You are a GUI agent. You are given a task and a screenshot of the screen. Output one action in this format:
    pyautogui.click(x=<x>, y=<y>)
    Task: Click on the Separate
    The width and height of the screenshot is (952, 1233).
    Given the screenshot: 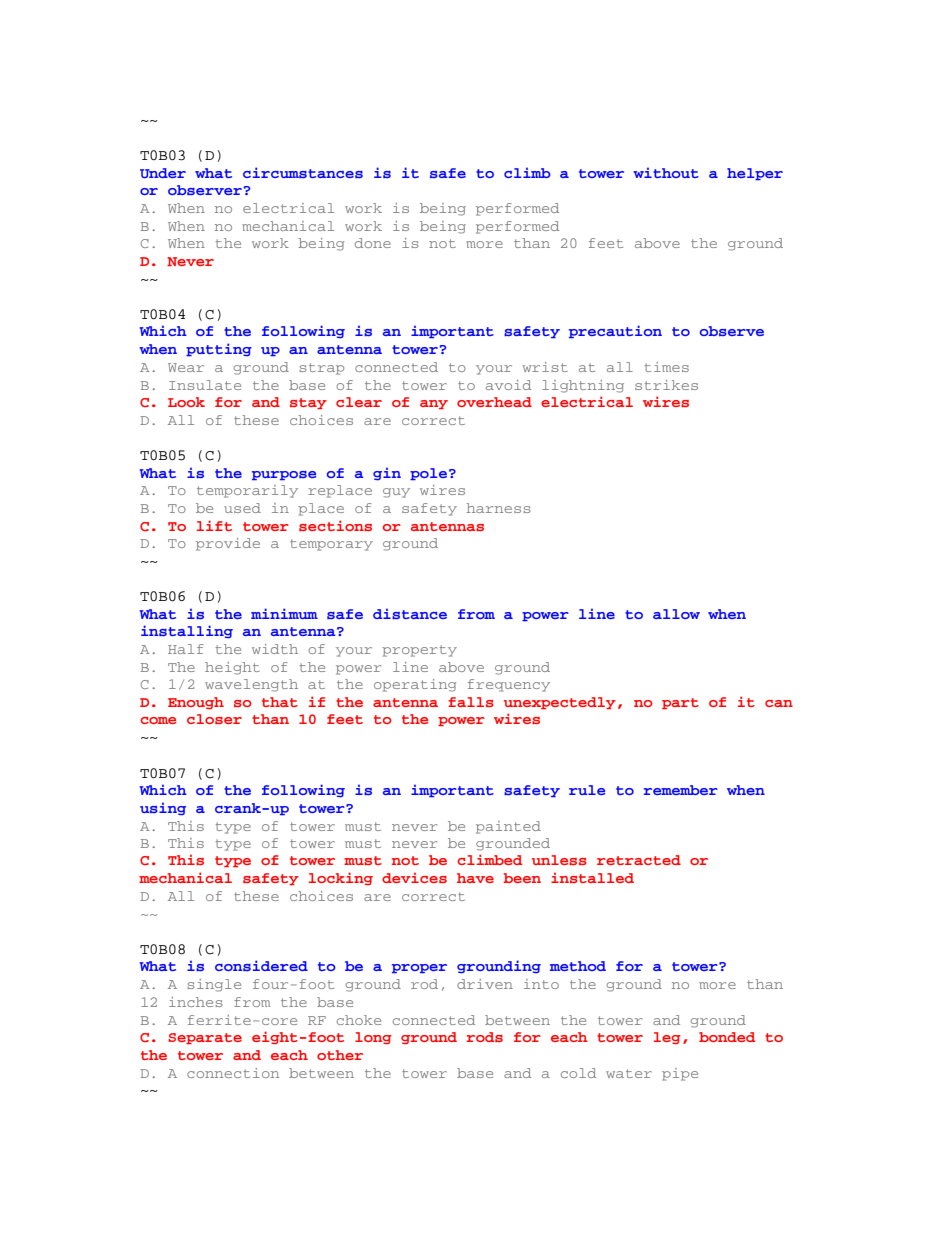 What is the action you would take?
    pyautogui.click(x=205, y=1038)
